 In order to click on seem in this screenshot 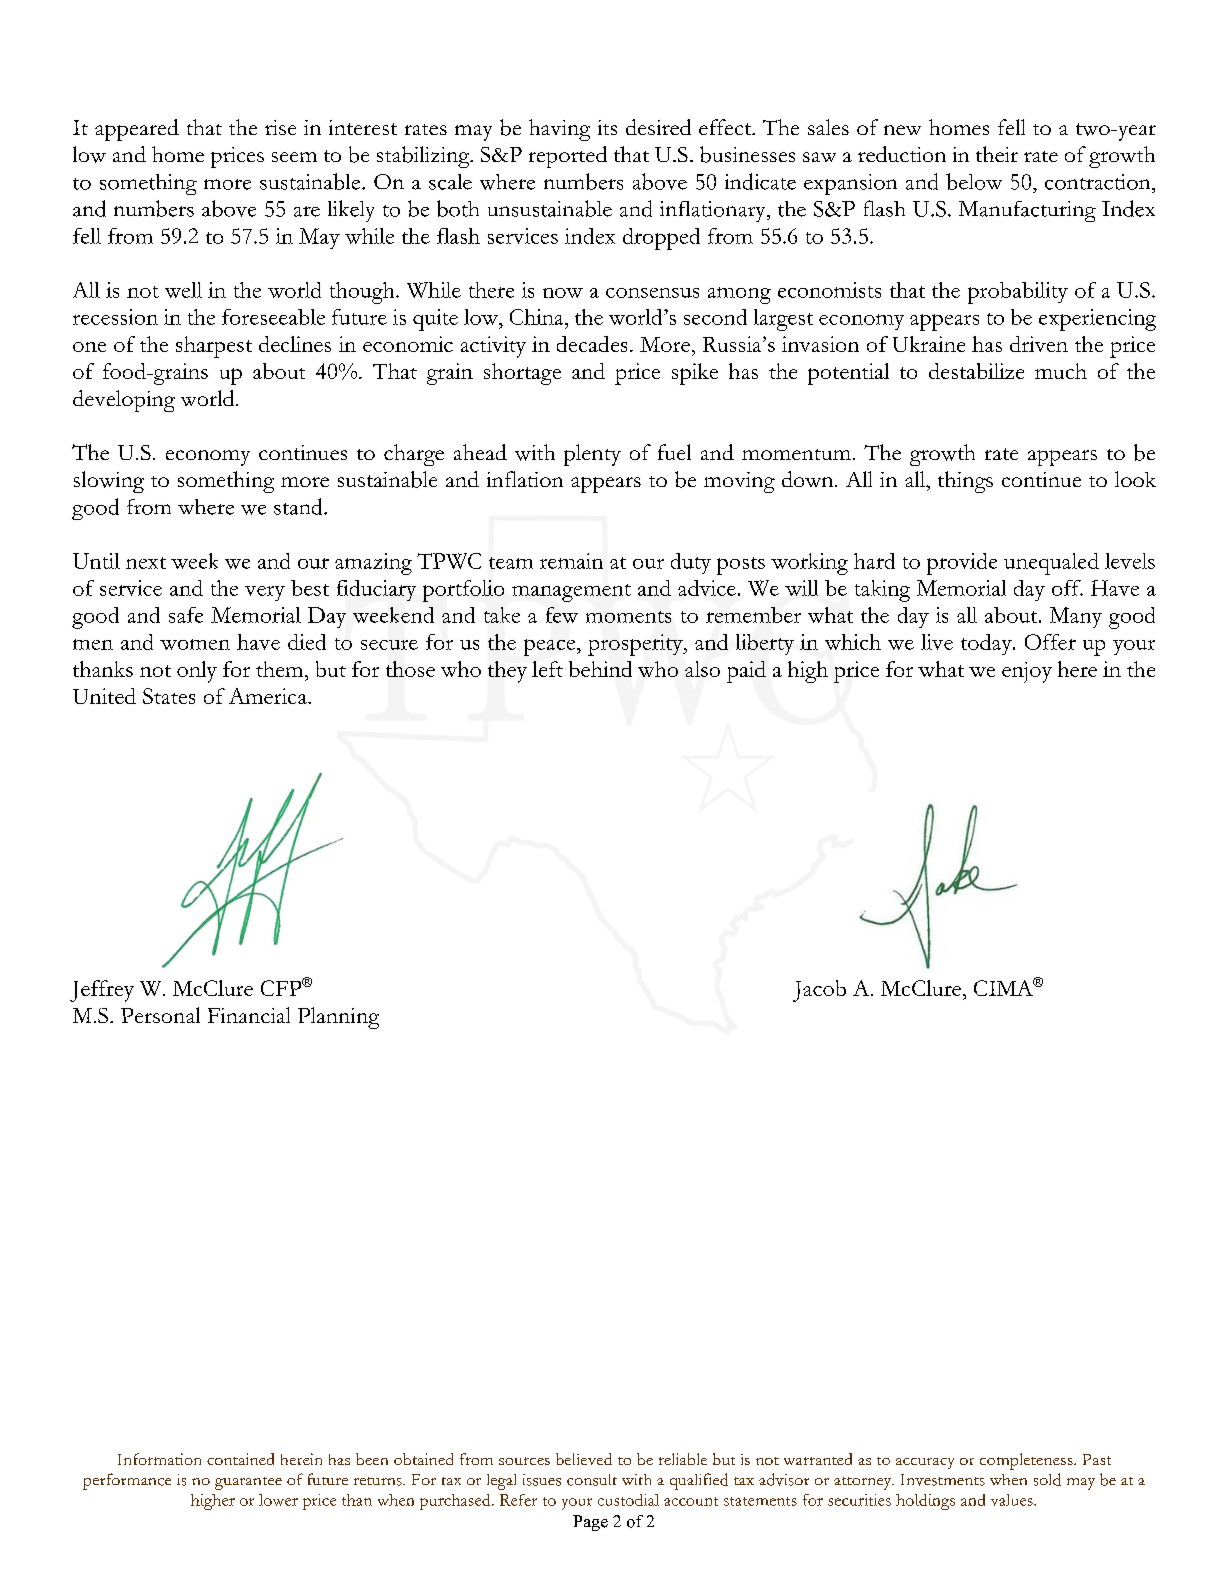, I will do `click(294, 157)`.
